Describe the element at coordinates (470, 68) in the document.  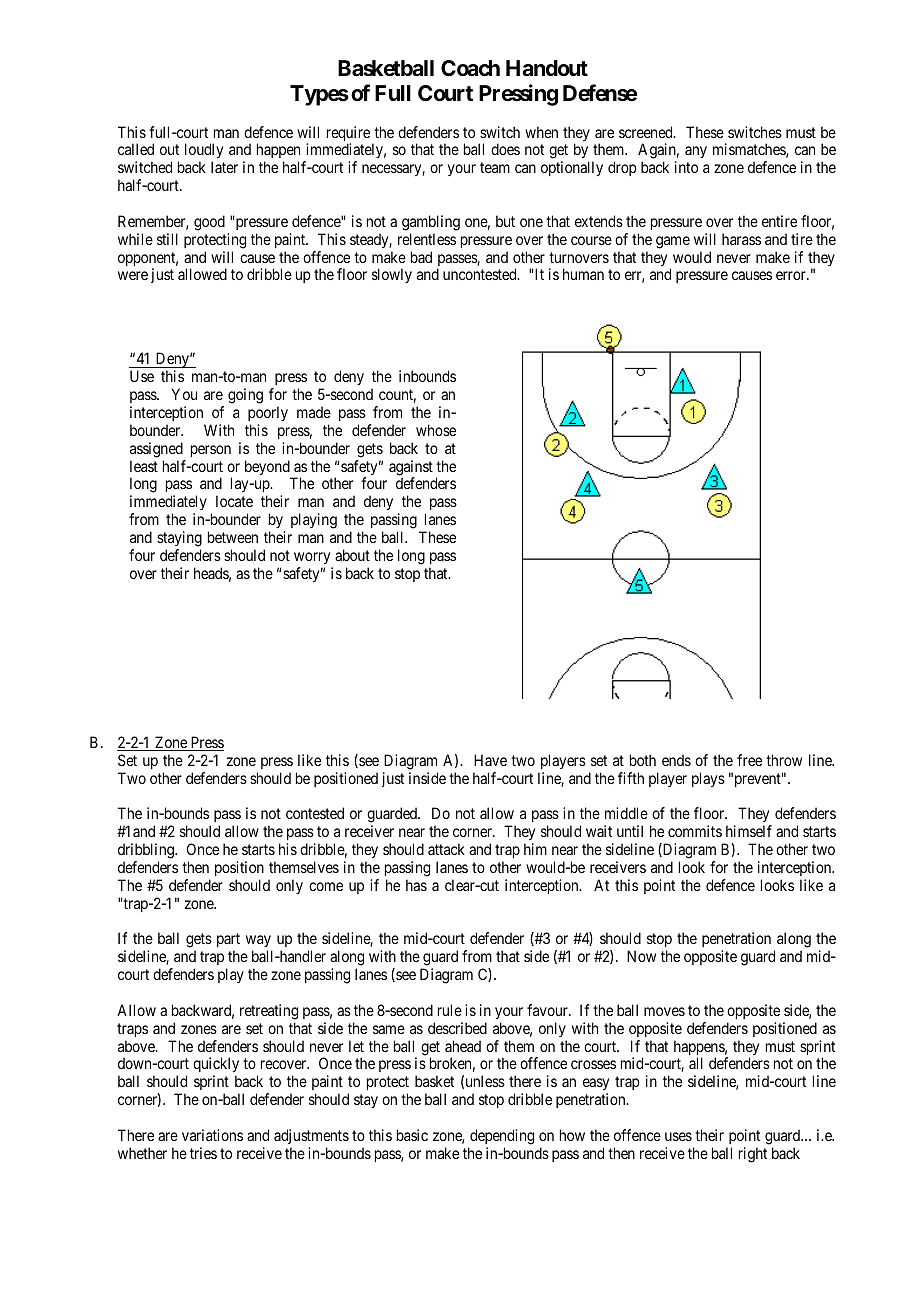
I see `Coach` at that location.
